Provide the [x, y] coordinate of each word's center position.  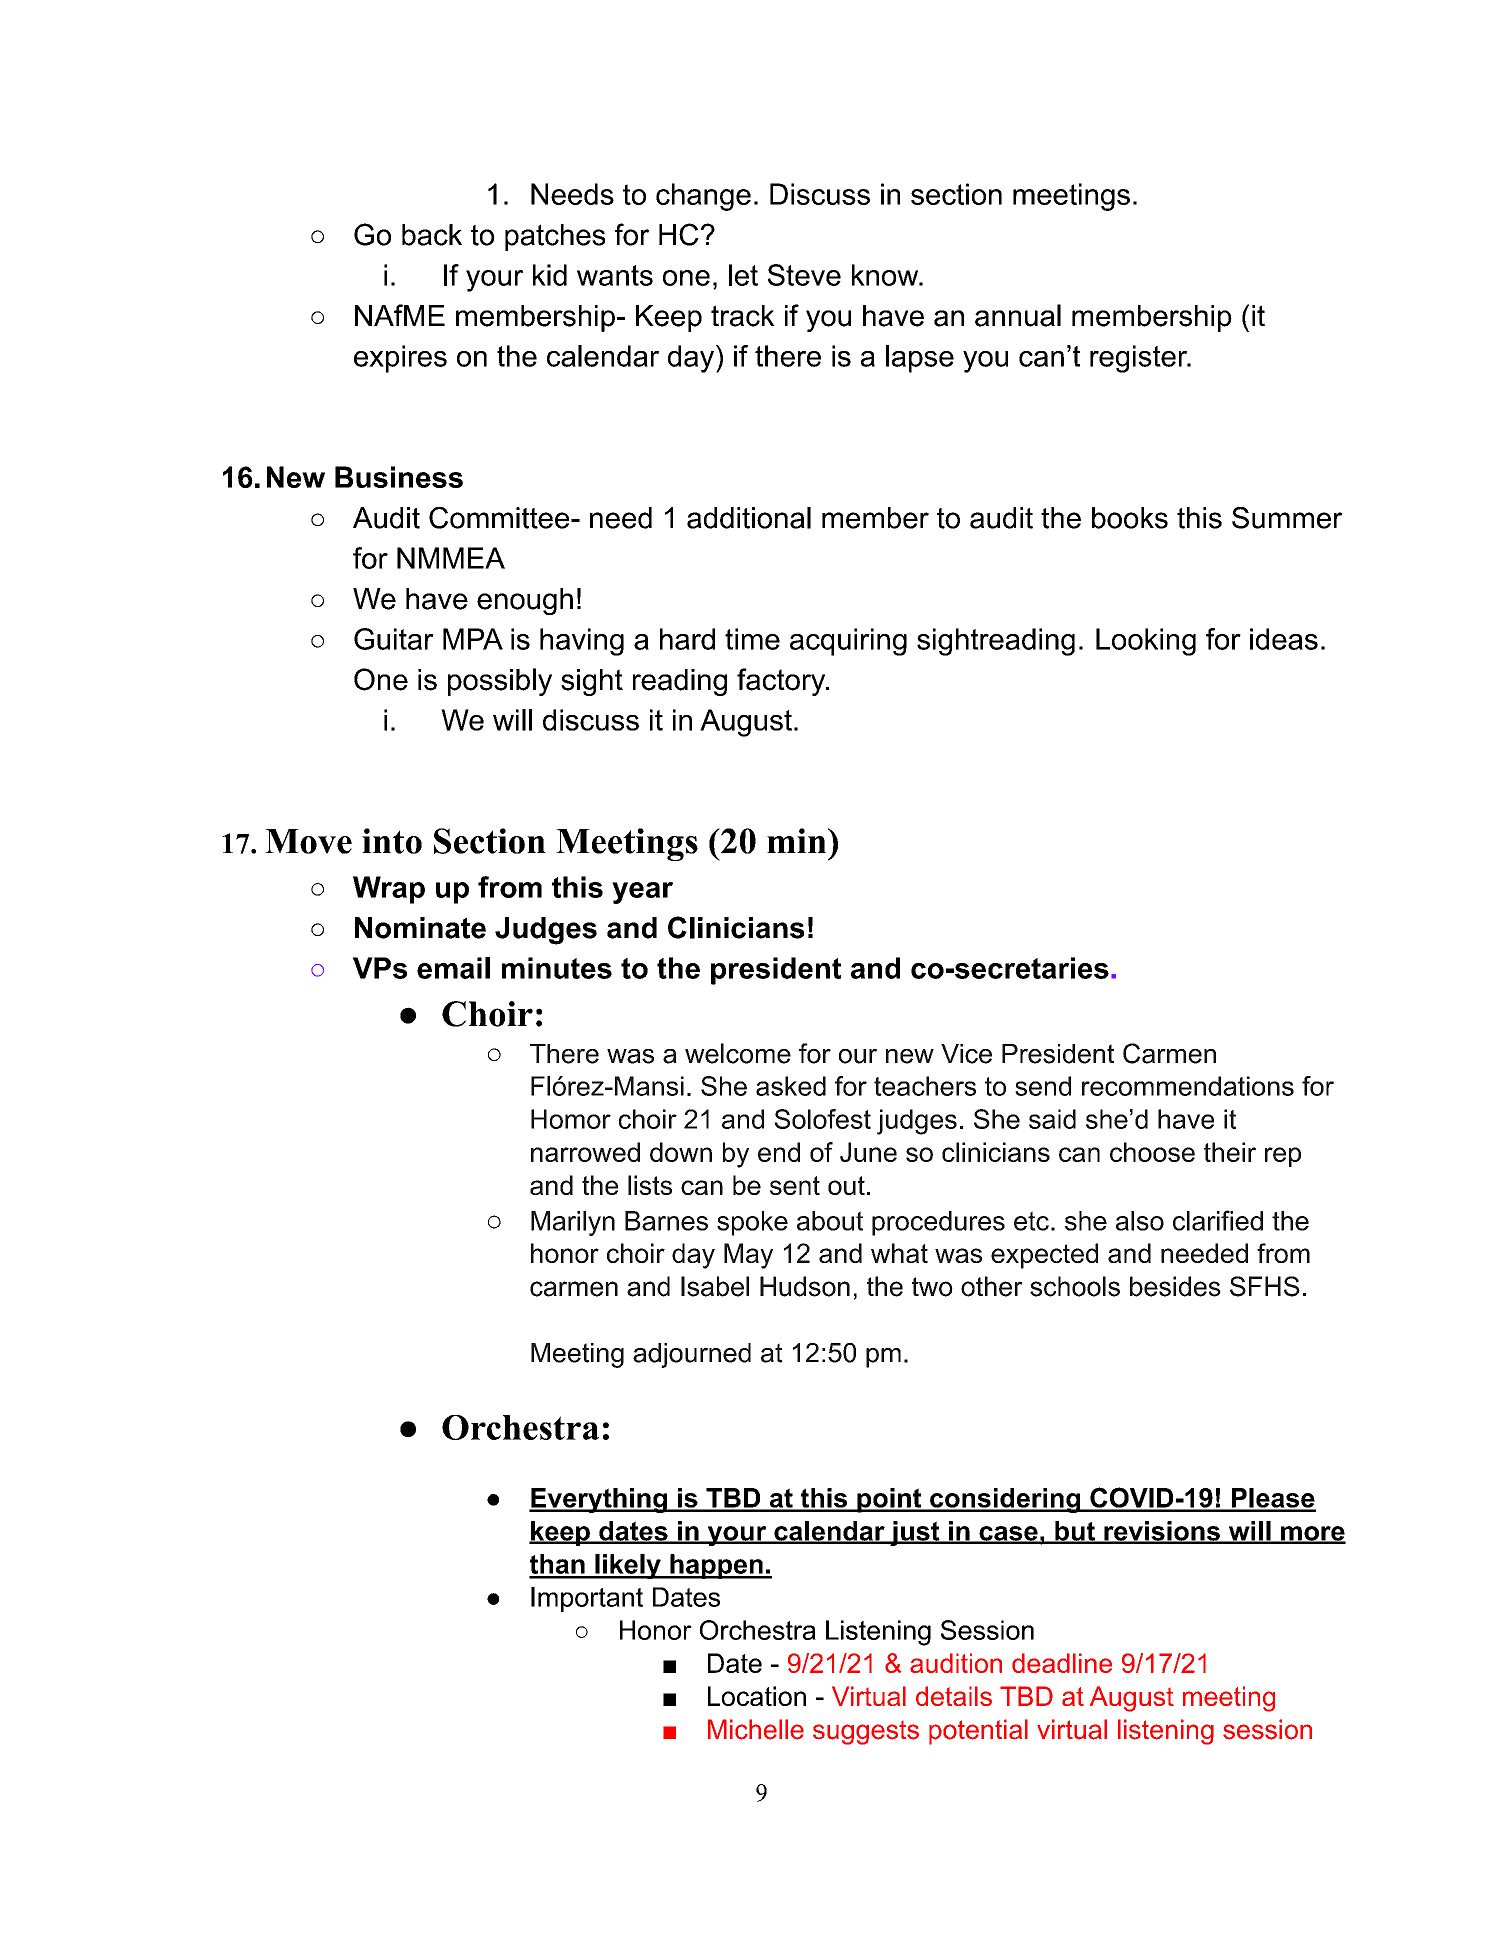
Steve [804, 275]
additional [749, 518]
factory [782, 682]
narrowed [585, 1152]
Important [587, 1599]
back [432, 235]
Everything [599, 1500]
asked [791, 1086]
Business [399, 477]
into [392, 841]
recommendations [1188, 1086]
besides [1175, 1286]
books [1130, 518]
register [1140, 359]
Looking [1146, 642]
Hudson [805, 1286]
